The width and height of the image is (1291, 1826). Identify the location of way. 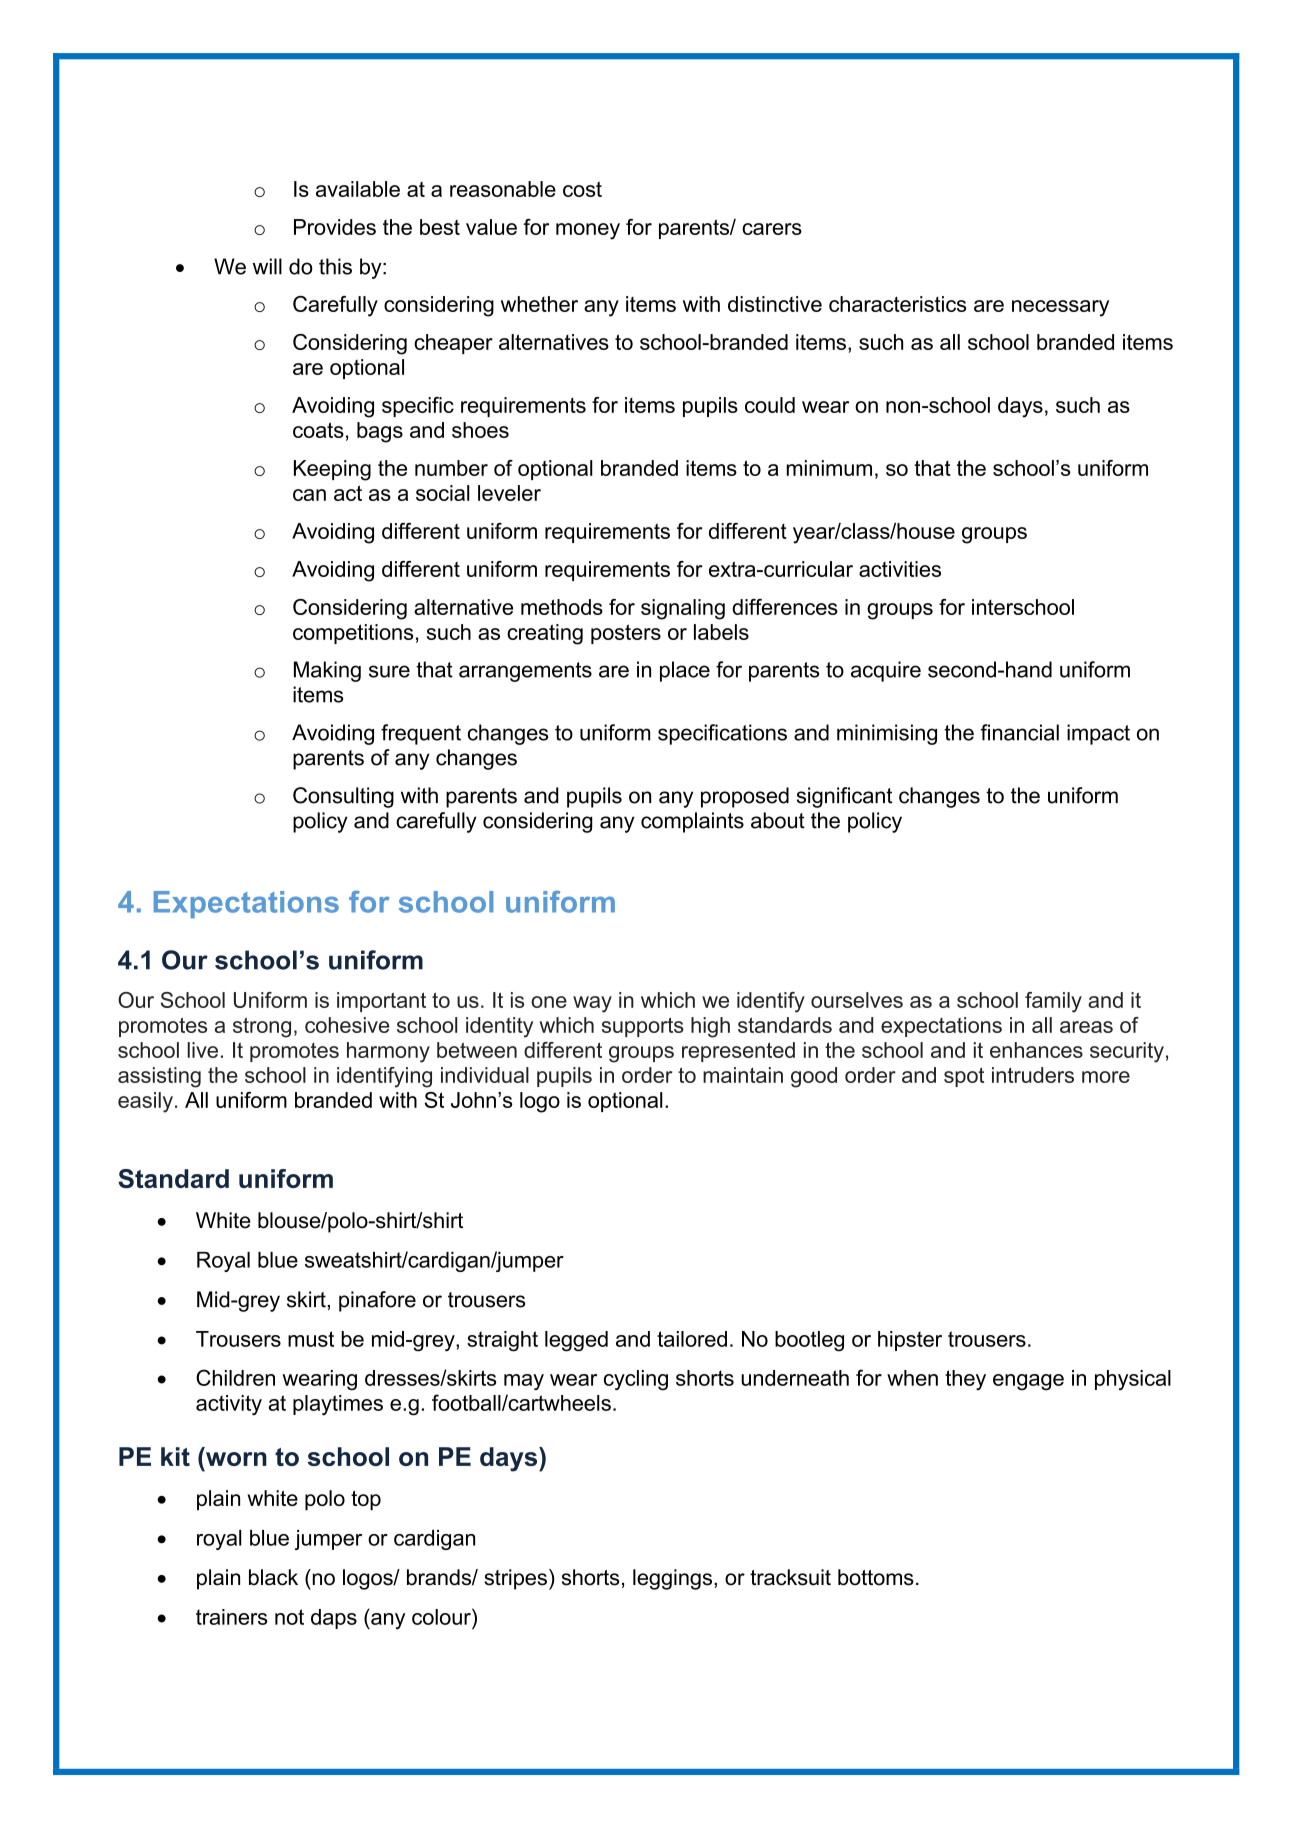
(592, 1004).
